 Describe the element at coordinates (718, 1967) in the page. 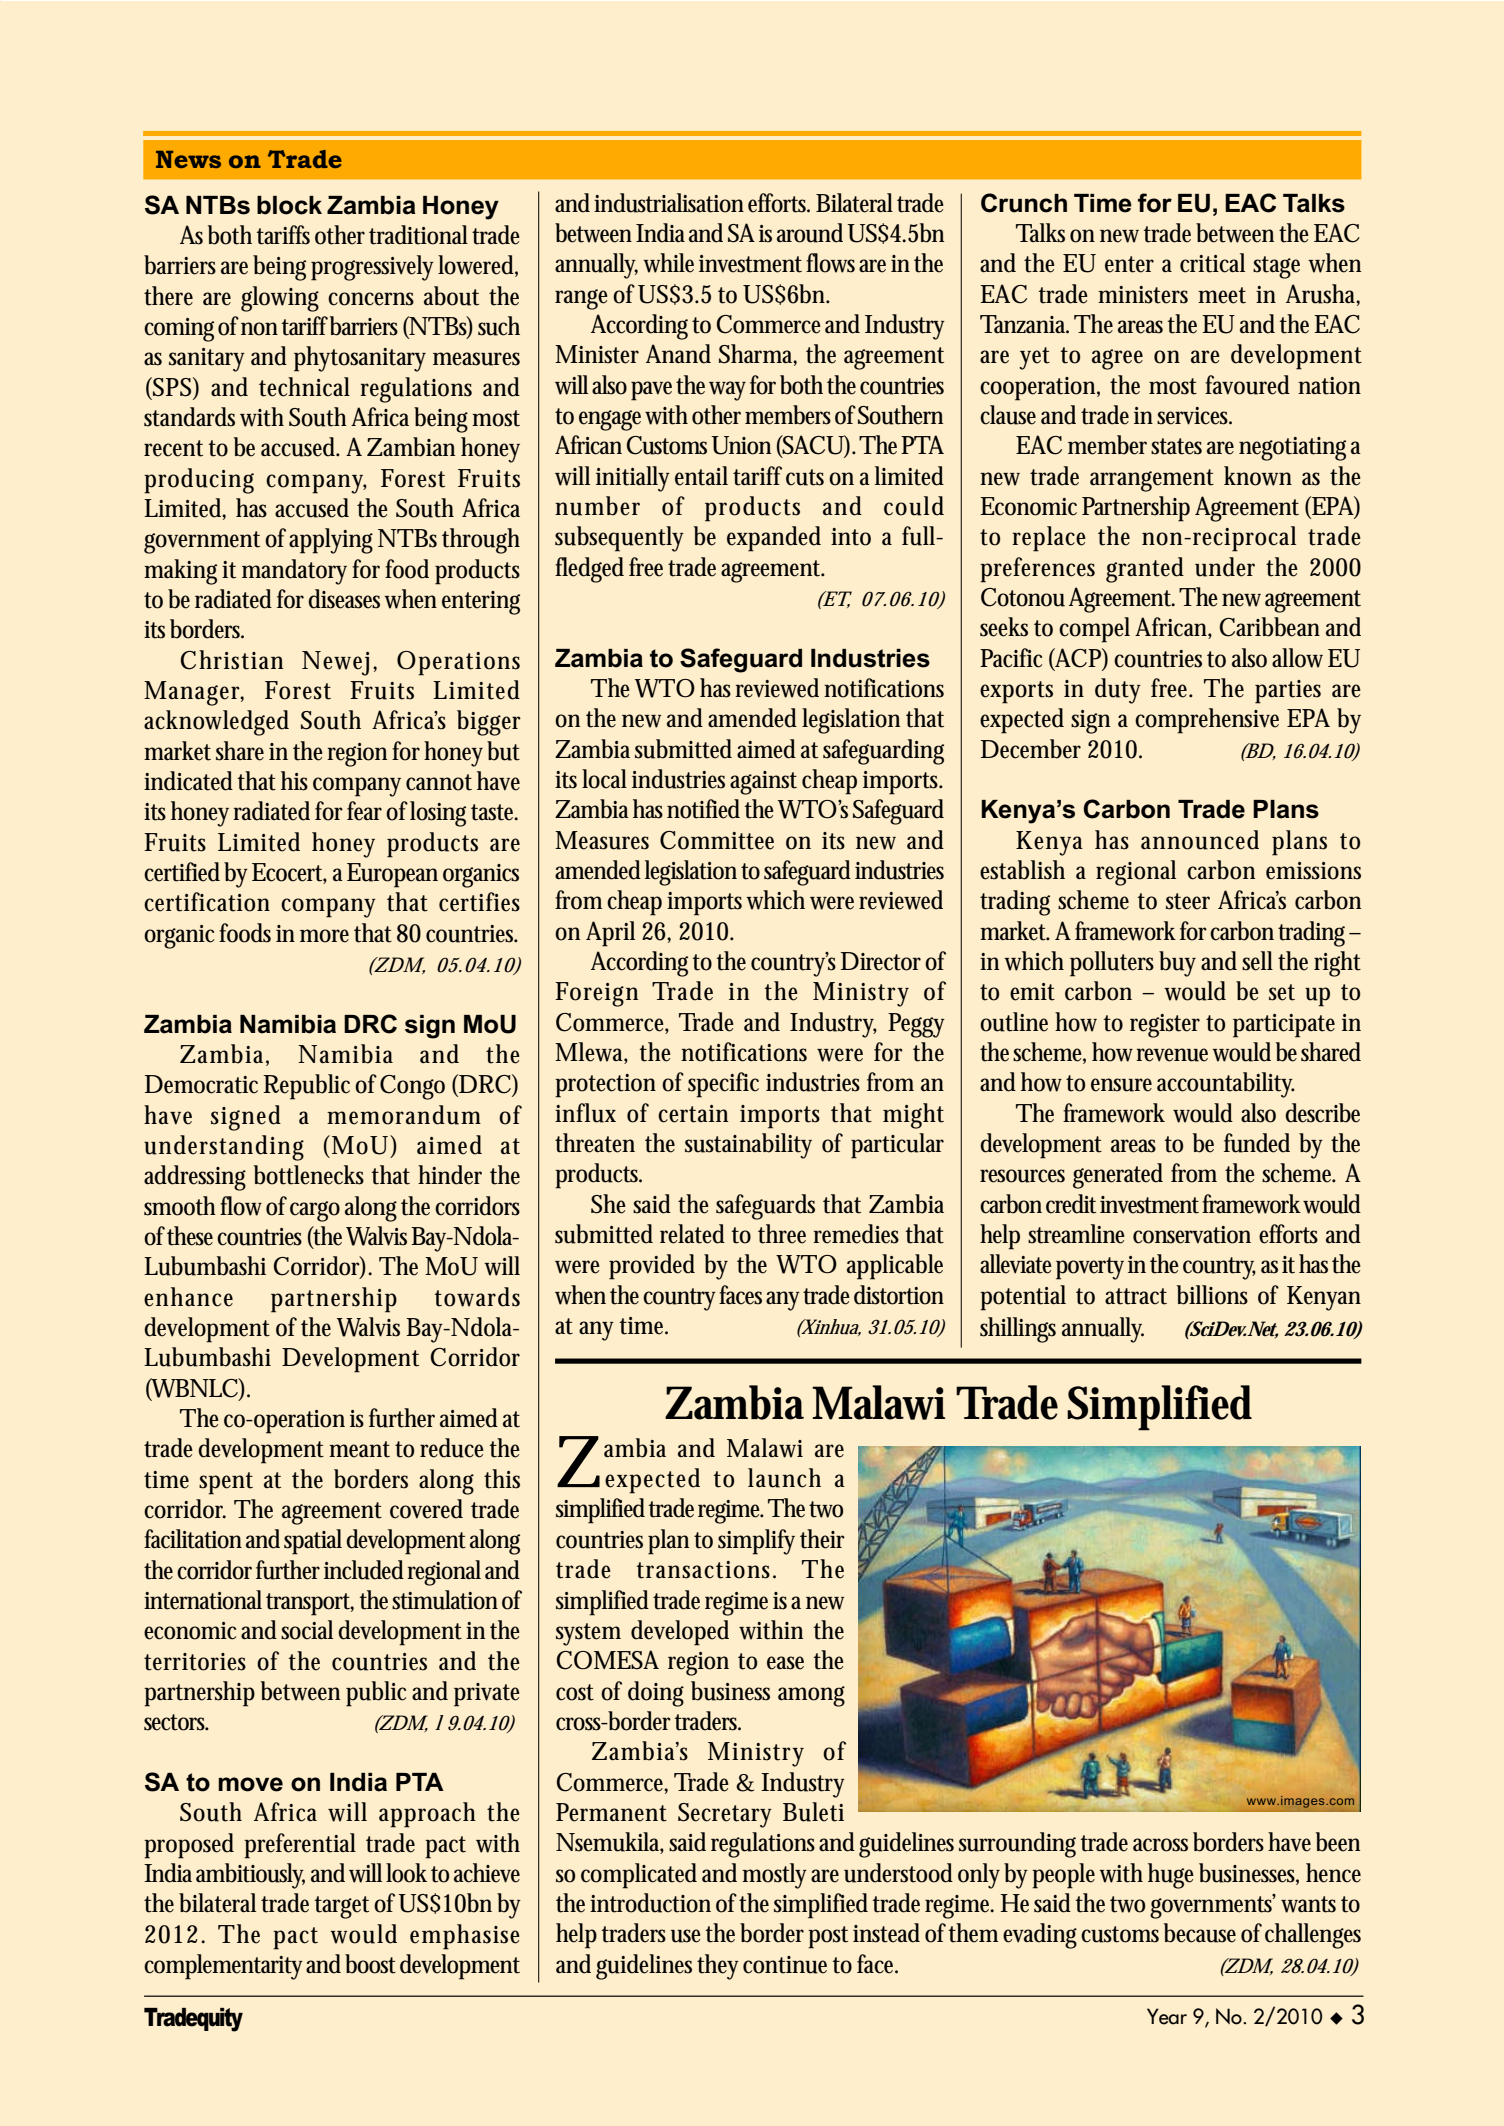

I see `they` at that location.
